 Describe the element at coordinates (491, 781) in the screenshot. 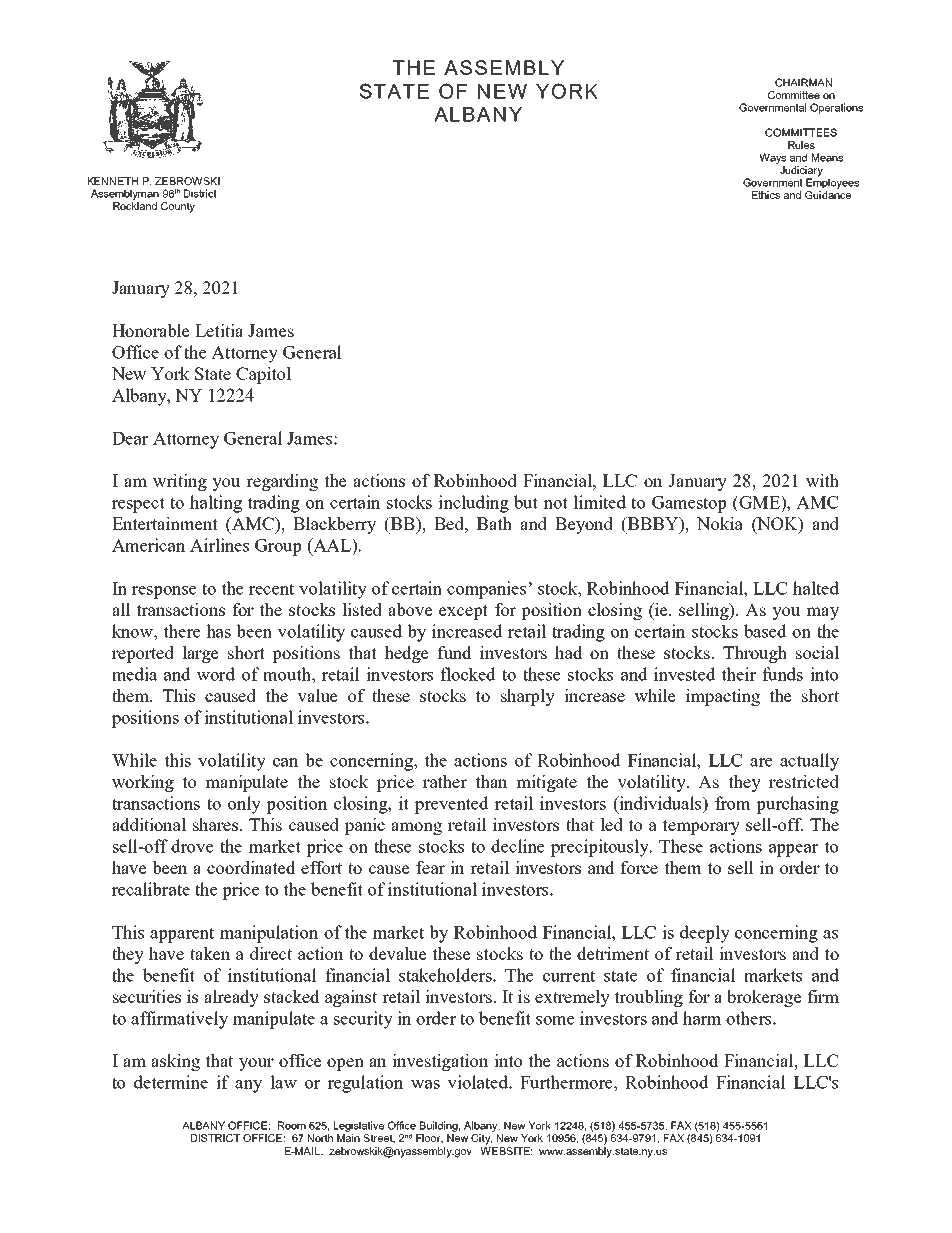

I see `than` at that location.
